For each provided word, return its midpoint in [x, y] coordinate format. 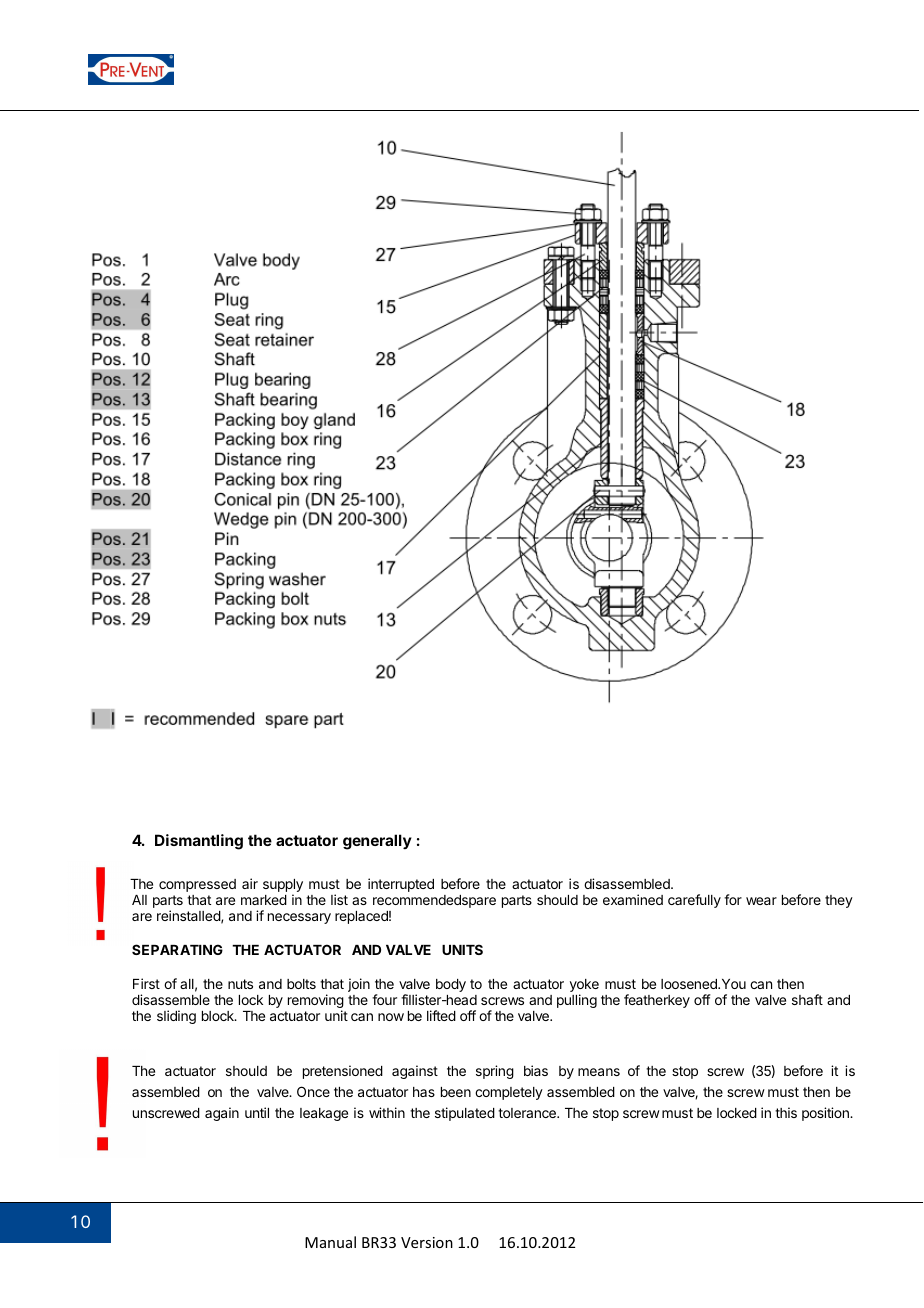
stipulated [465, 1114]
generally [377, 842]
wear [761, 901]
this [786, 1112]
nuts [240, 984]
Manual [330, 1242]
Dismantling [199, 842]
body [451, 985]
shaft [807, 999]
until [257, 1112]
